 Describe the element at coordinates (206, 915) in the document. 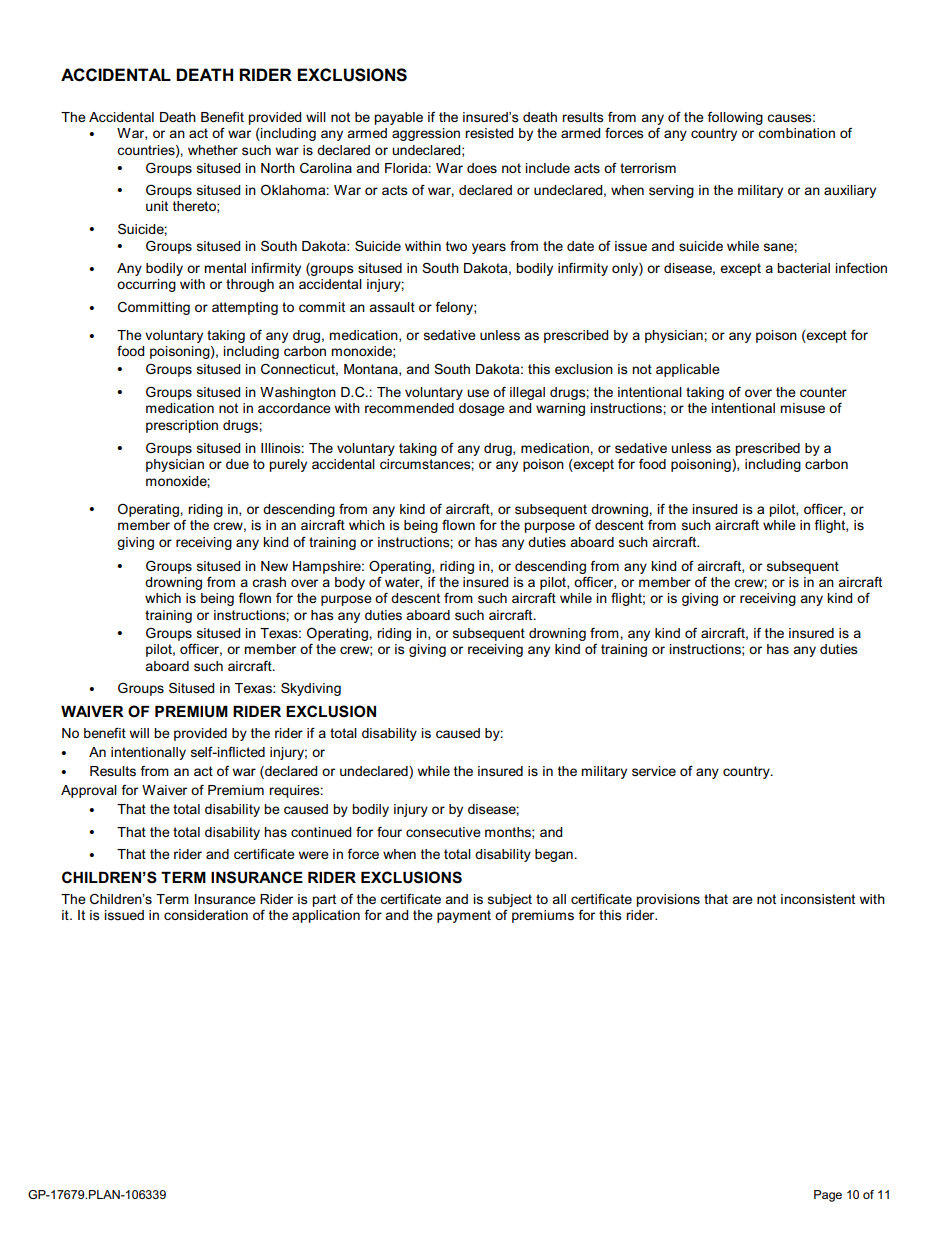

I see `consideration` at that location.
